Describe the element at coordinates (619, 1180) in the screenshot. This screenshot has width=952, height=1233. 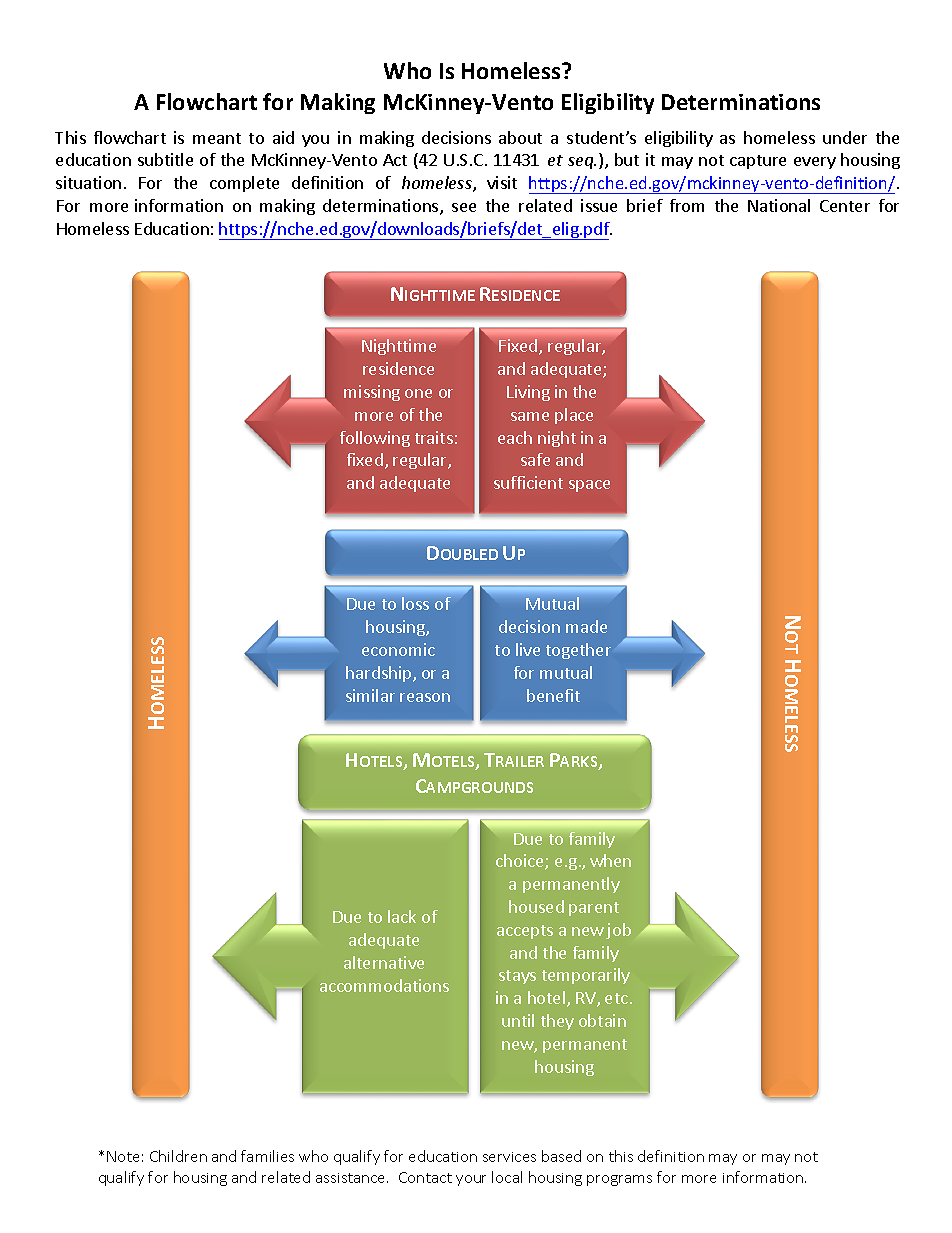
I see `programs` at that location.
